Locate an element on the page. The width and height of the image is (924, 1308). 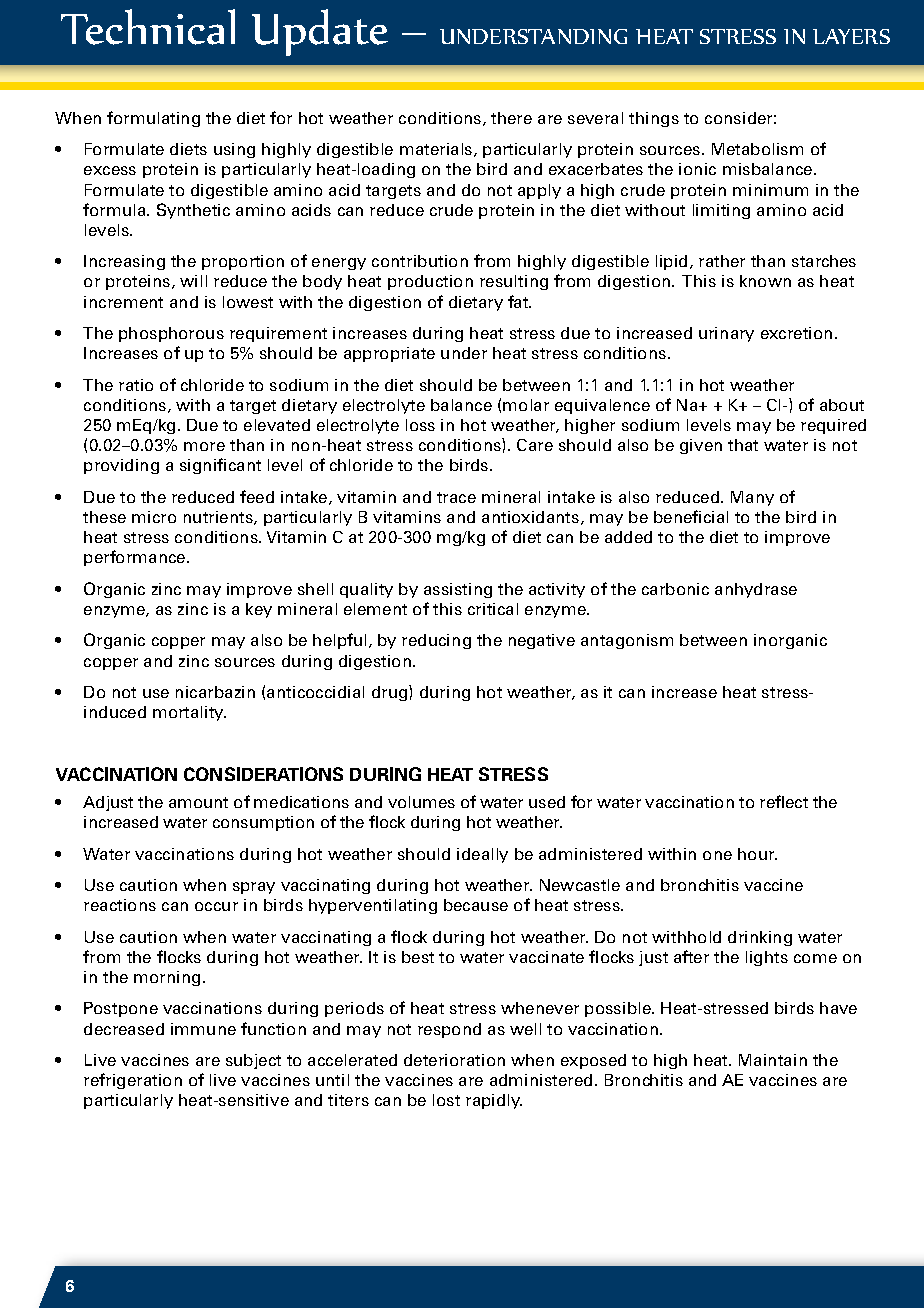
drug is located at coordinates (391, 693).
